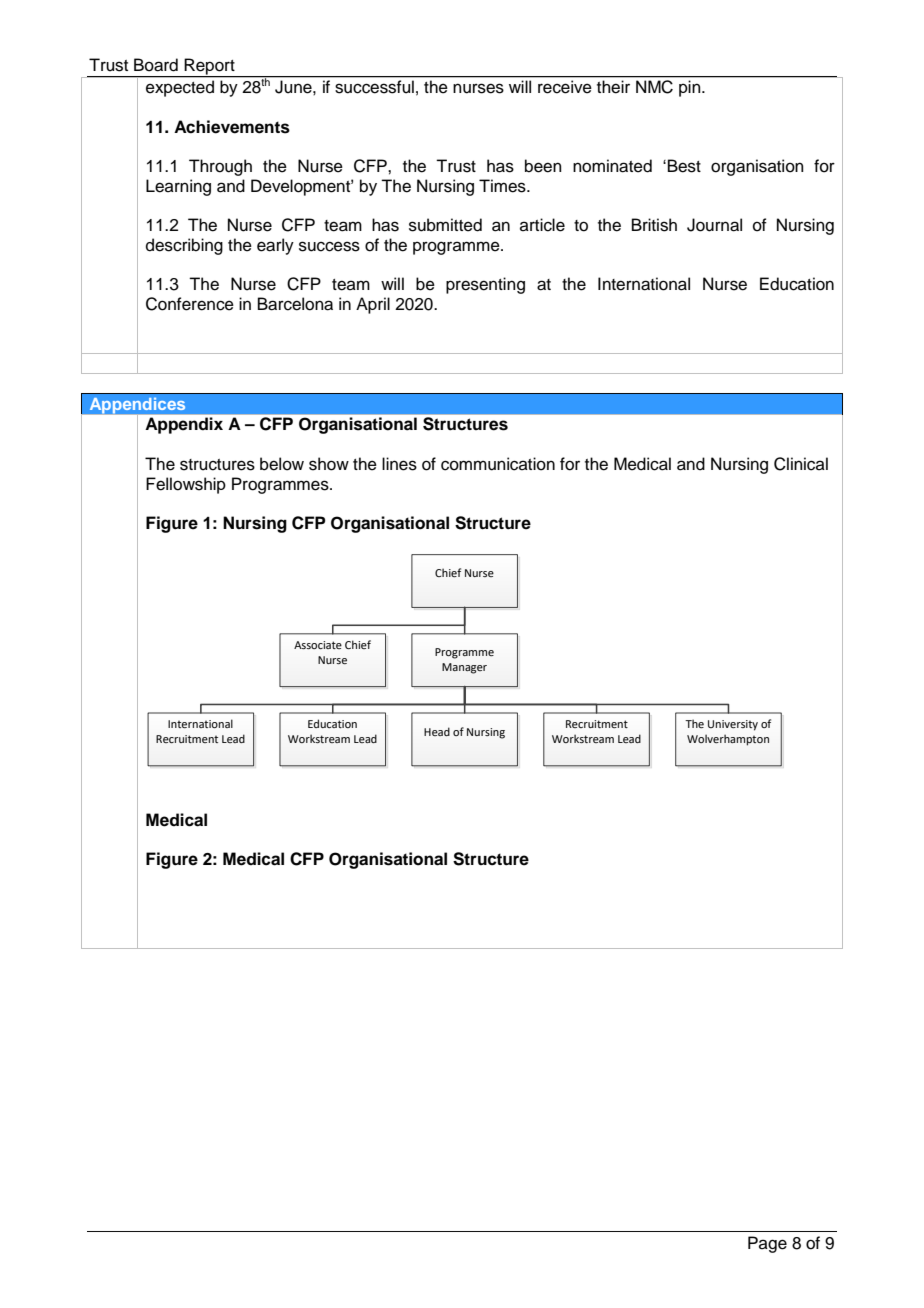 This screenshot has height=1308, width=924. What do you see at coordinates (318, 645) in the screenshot?
I see `Associate` at bounding box center [318, 645].
